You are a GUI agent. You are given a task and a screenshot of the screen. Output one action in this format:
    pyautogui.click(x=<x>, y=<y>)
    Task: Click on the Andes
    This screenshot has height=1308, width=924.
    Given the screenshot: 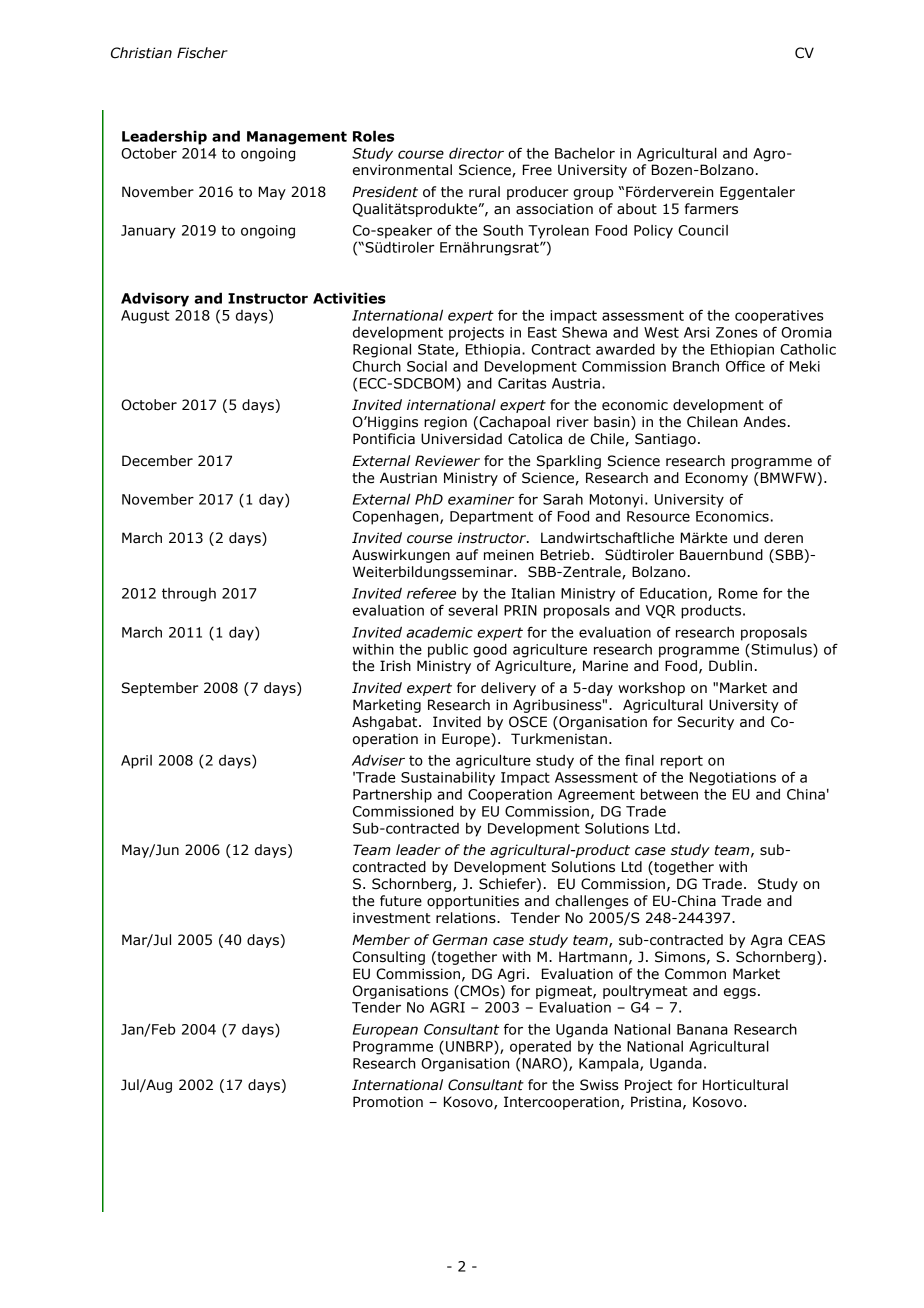 What is the action you would take?
    pyautogui.click(x=764, y=422)
